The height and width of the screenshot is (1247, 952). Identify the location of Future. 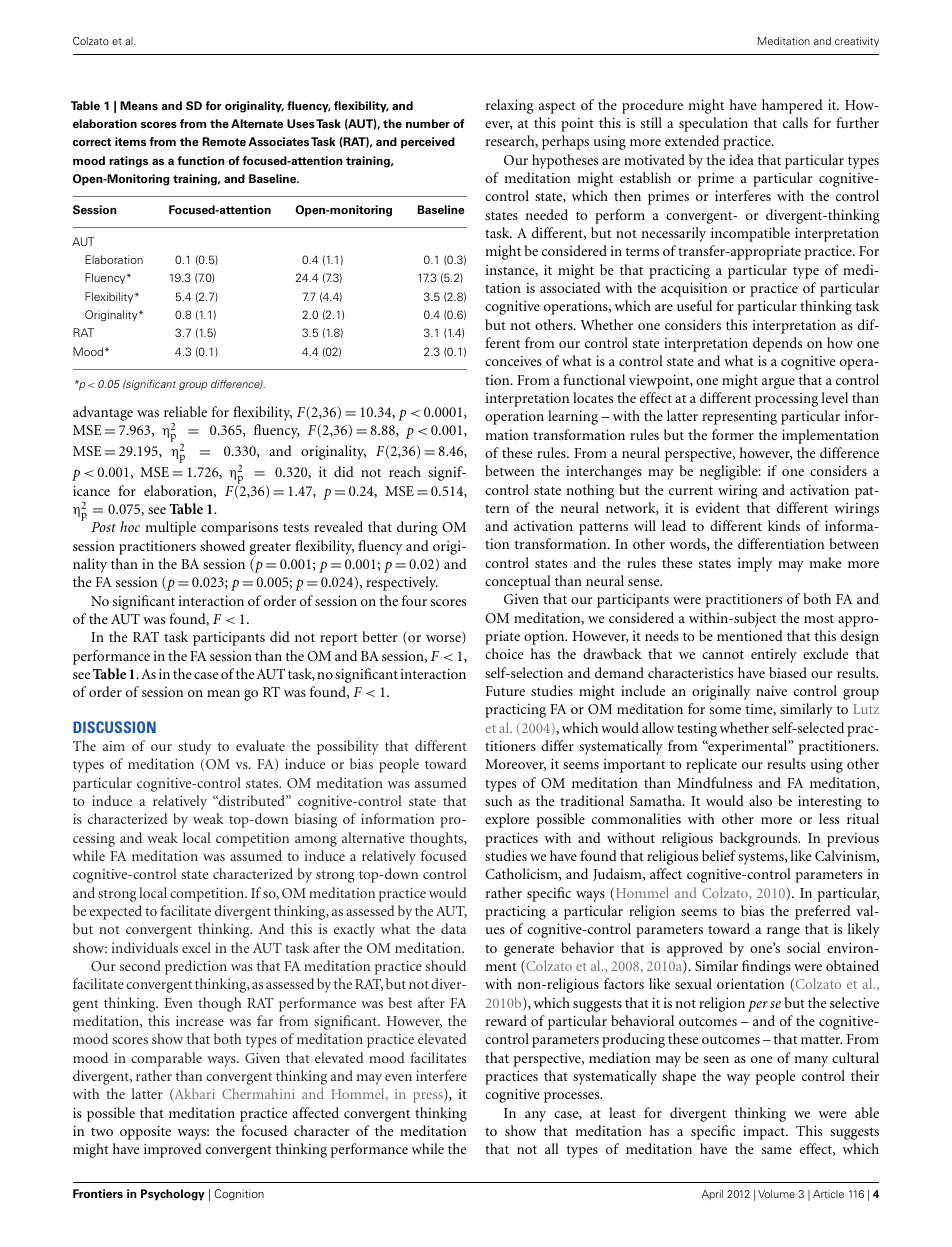
(505, 691).
